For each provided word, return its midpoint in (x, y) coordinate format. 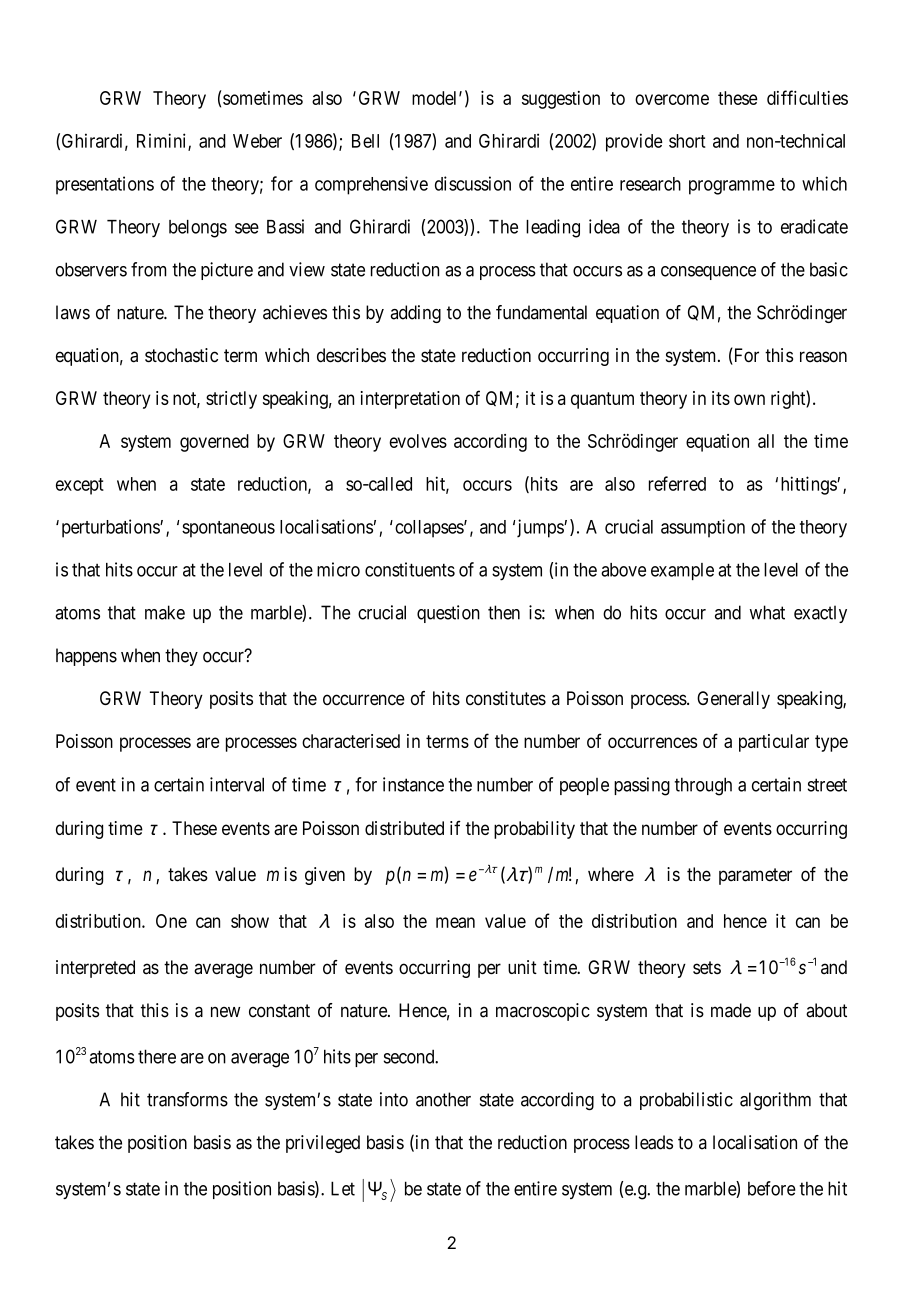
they (181, 657)
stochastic (181, 355)
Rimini (163, 141)
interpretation (410, 400)
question (448, 614)
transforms (187, 1099)
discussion (473, 183)
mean (455, 922)
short (687, 141)
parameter (755, 876)
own (749, 399)
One (171, 921)
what (767, 612)
